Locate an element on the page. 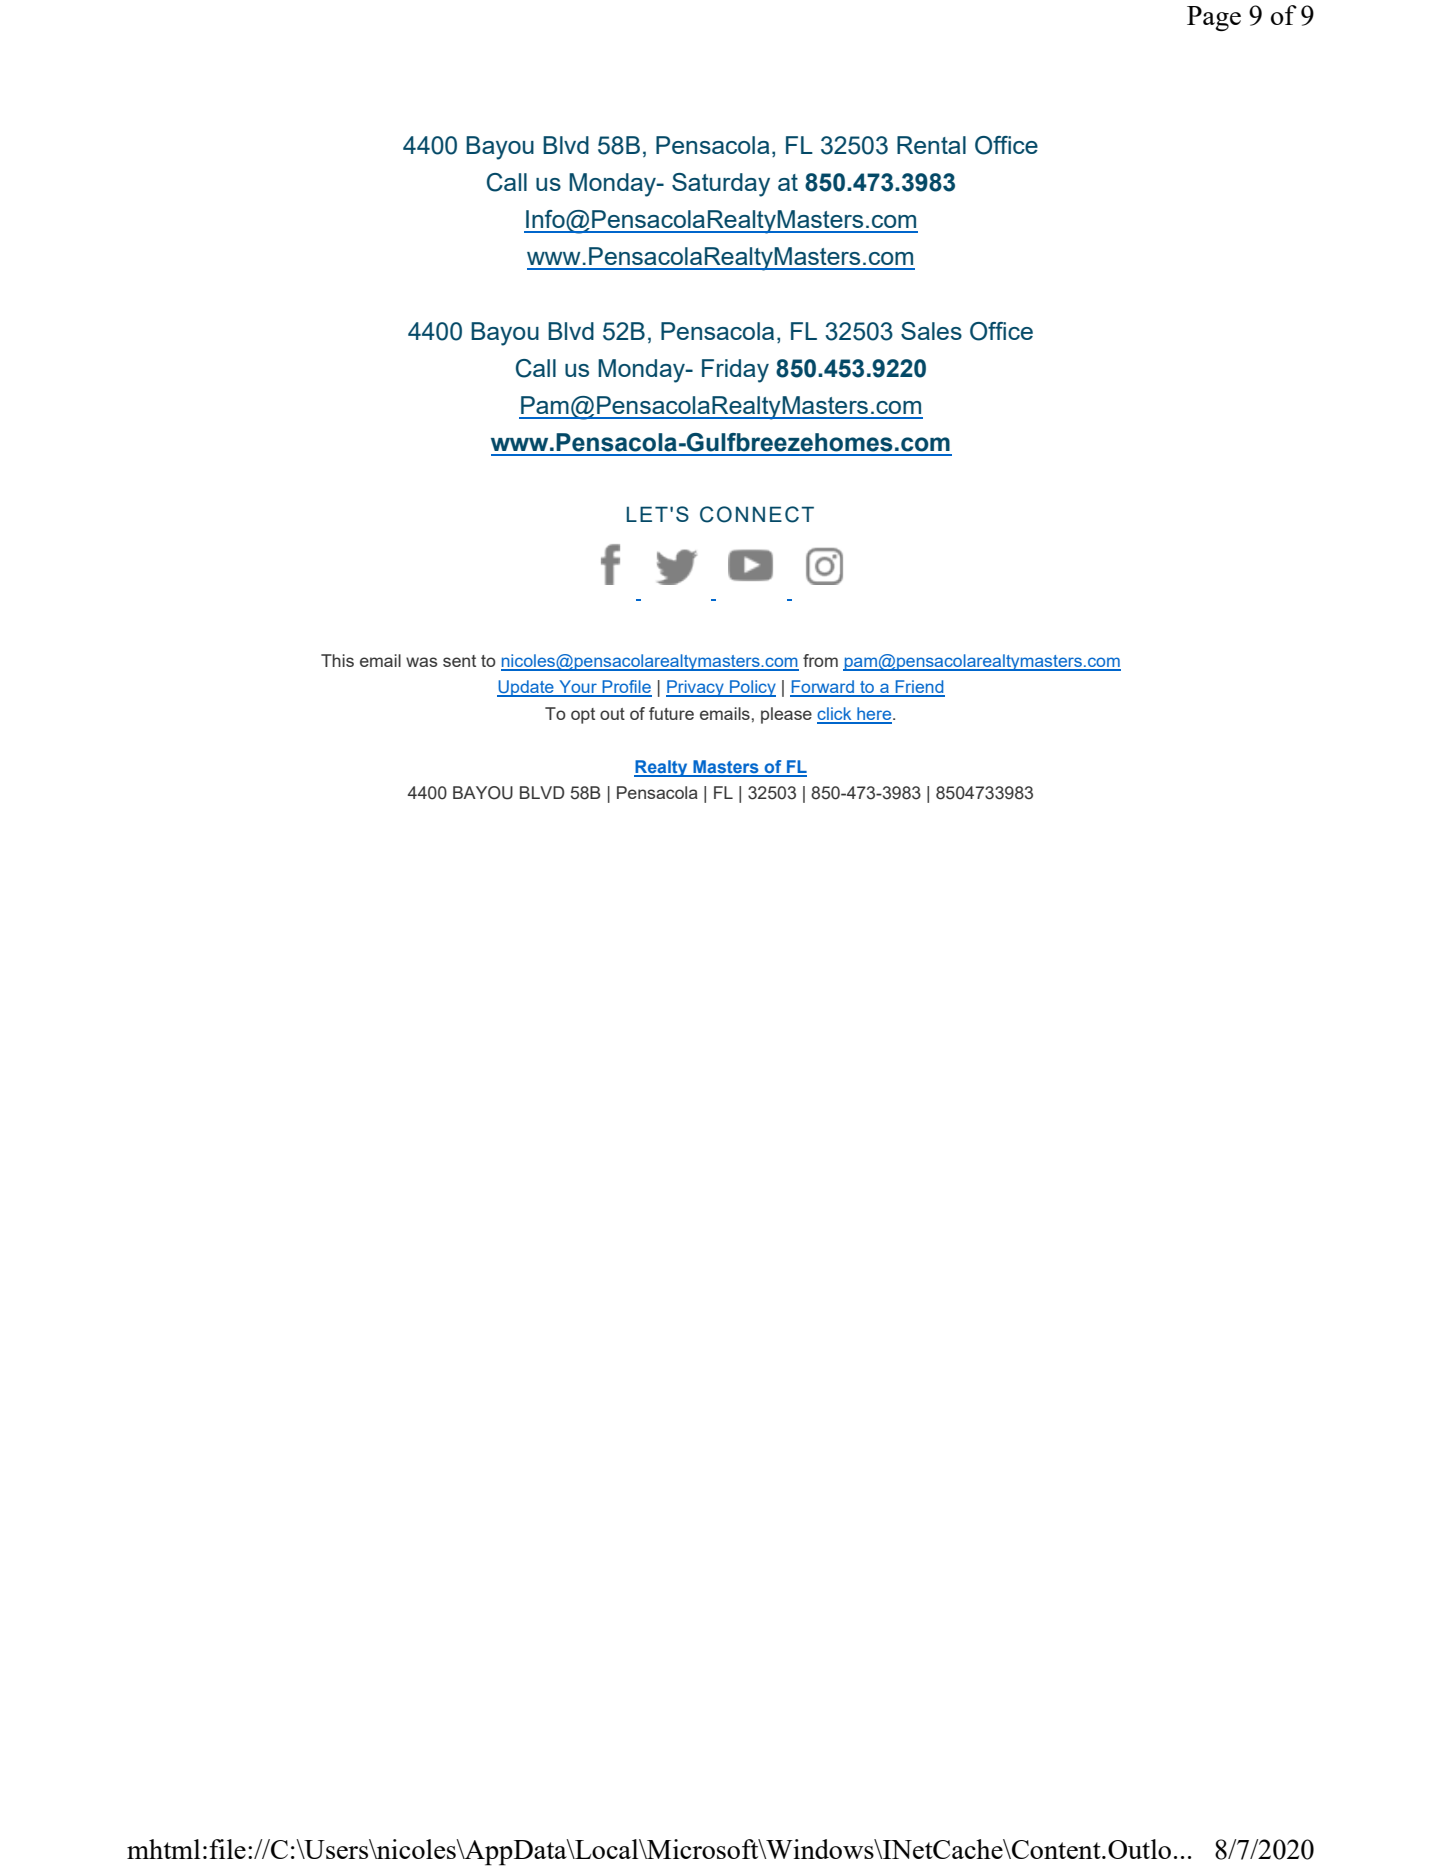 The image size is (1442, 1866). Forward is located at coordinates (823, 688).
